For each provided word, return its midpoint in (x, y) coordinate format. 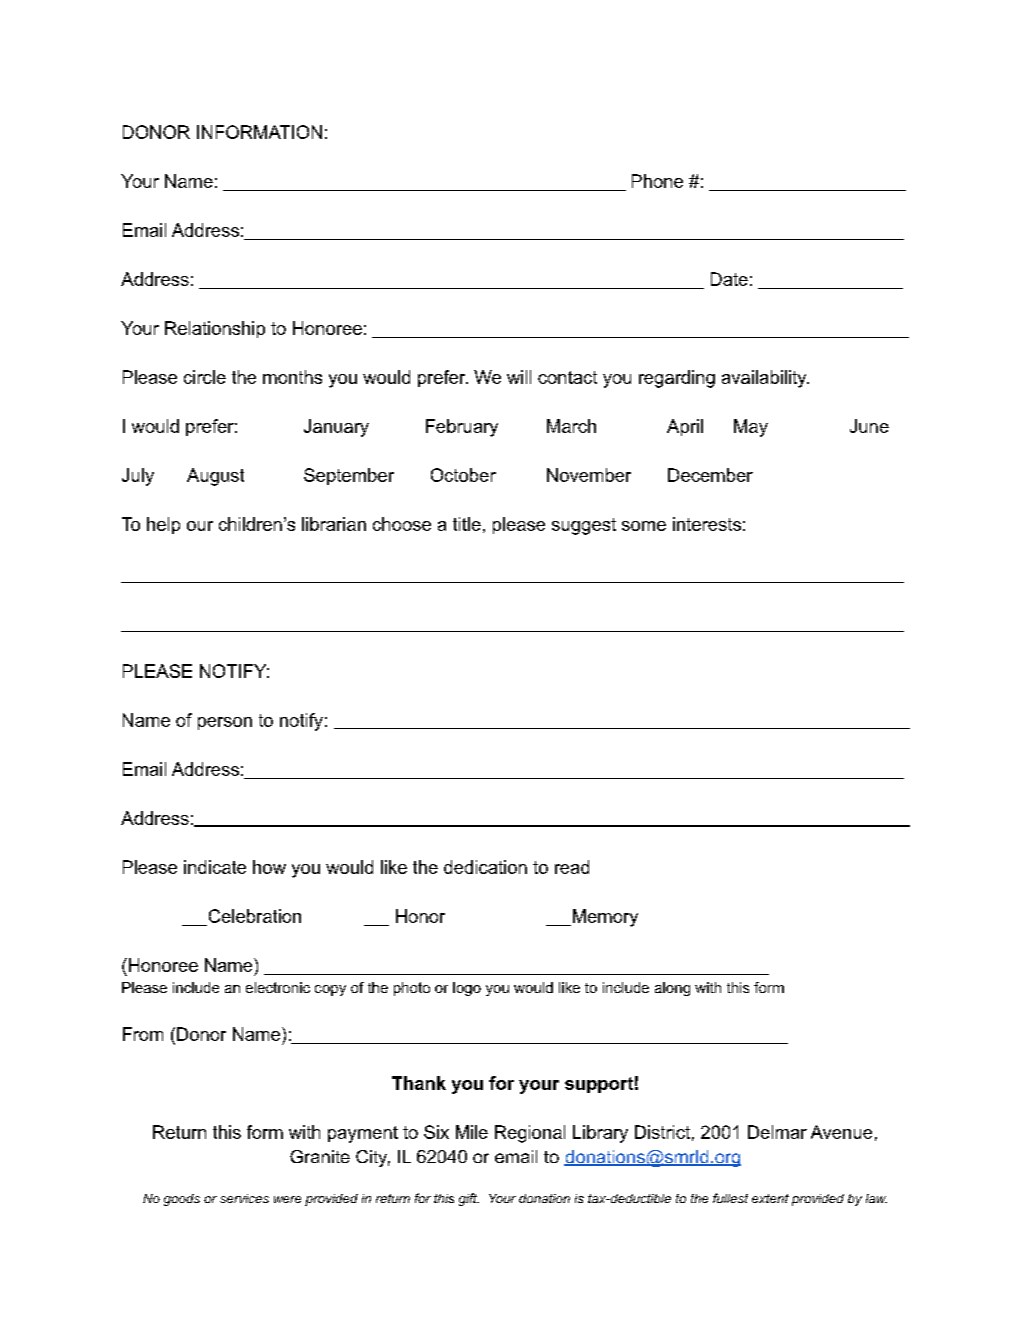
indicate (215, 867)
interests (707, 524)
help (163, 525)
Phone (657, 181)
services (244, 1198)
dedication (485, 867)
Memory (604, 918)
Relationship (215, 329)
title (467, 524)
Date (729, 279)
